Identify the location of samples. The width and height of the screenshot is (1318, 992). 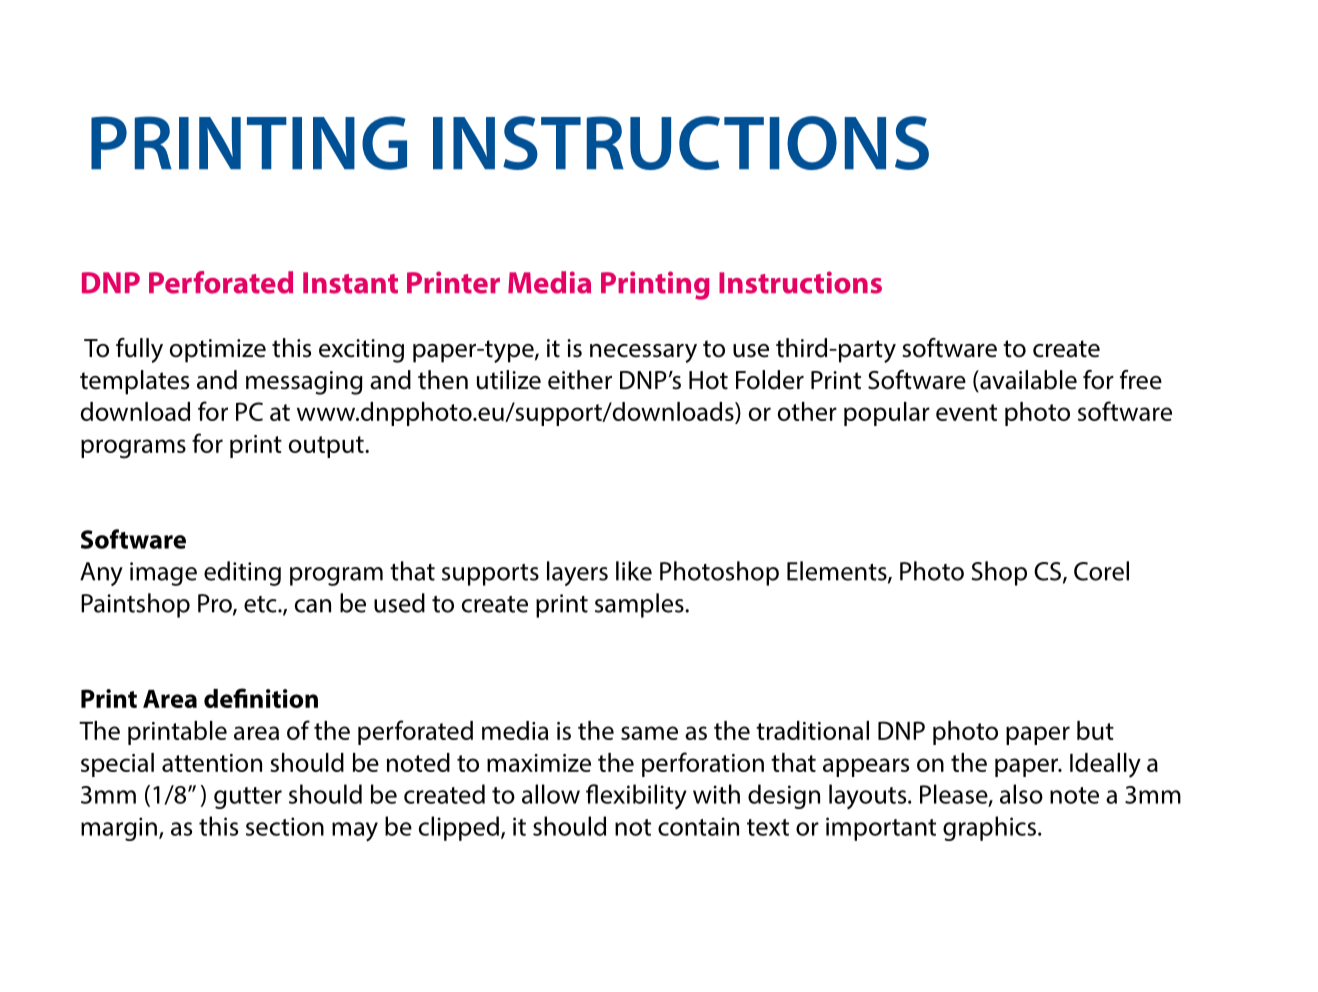
(640, 605).
